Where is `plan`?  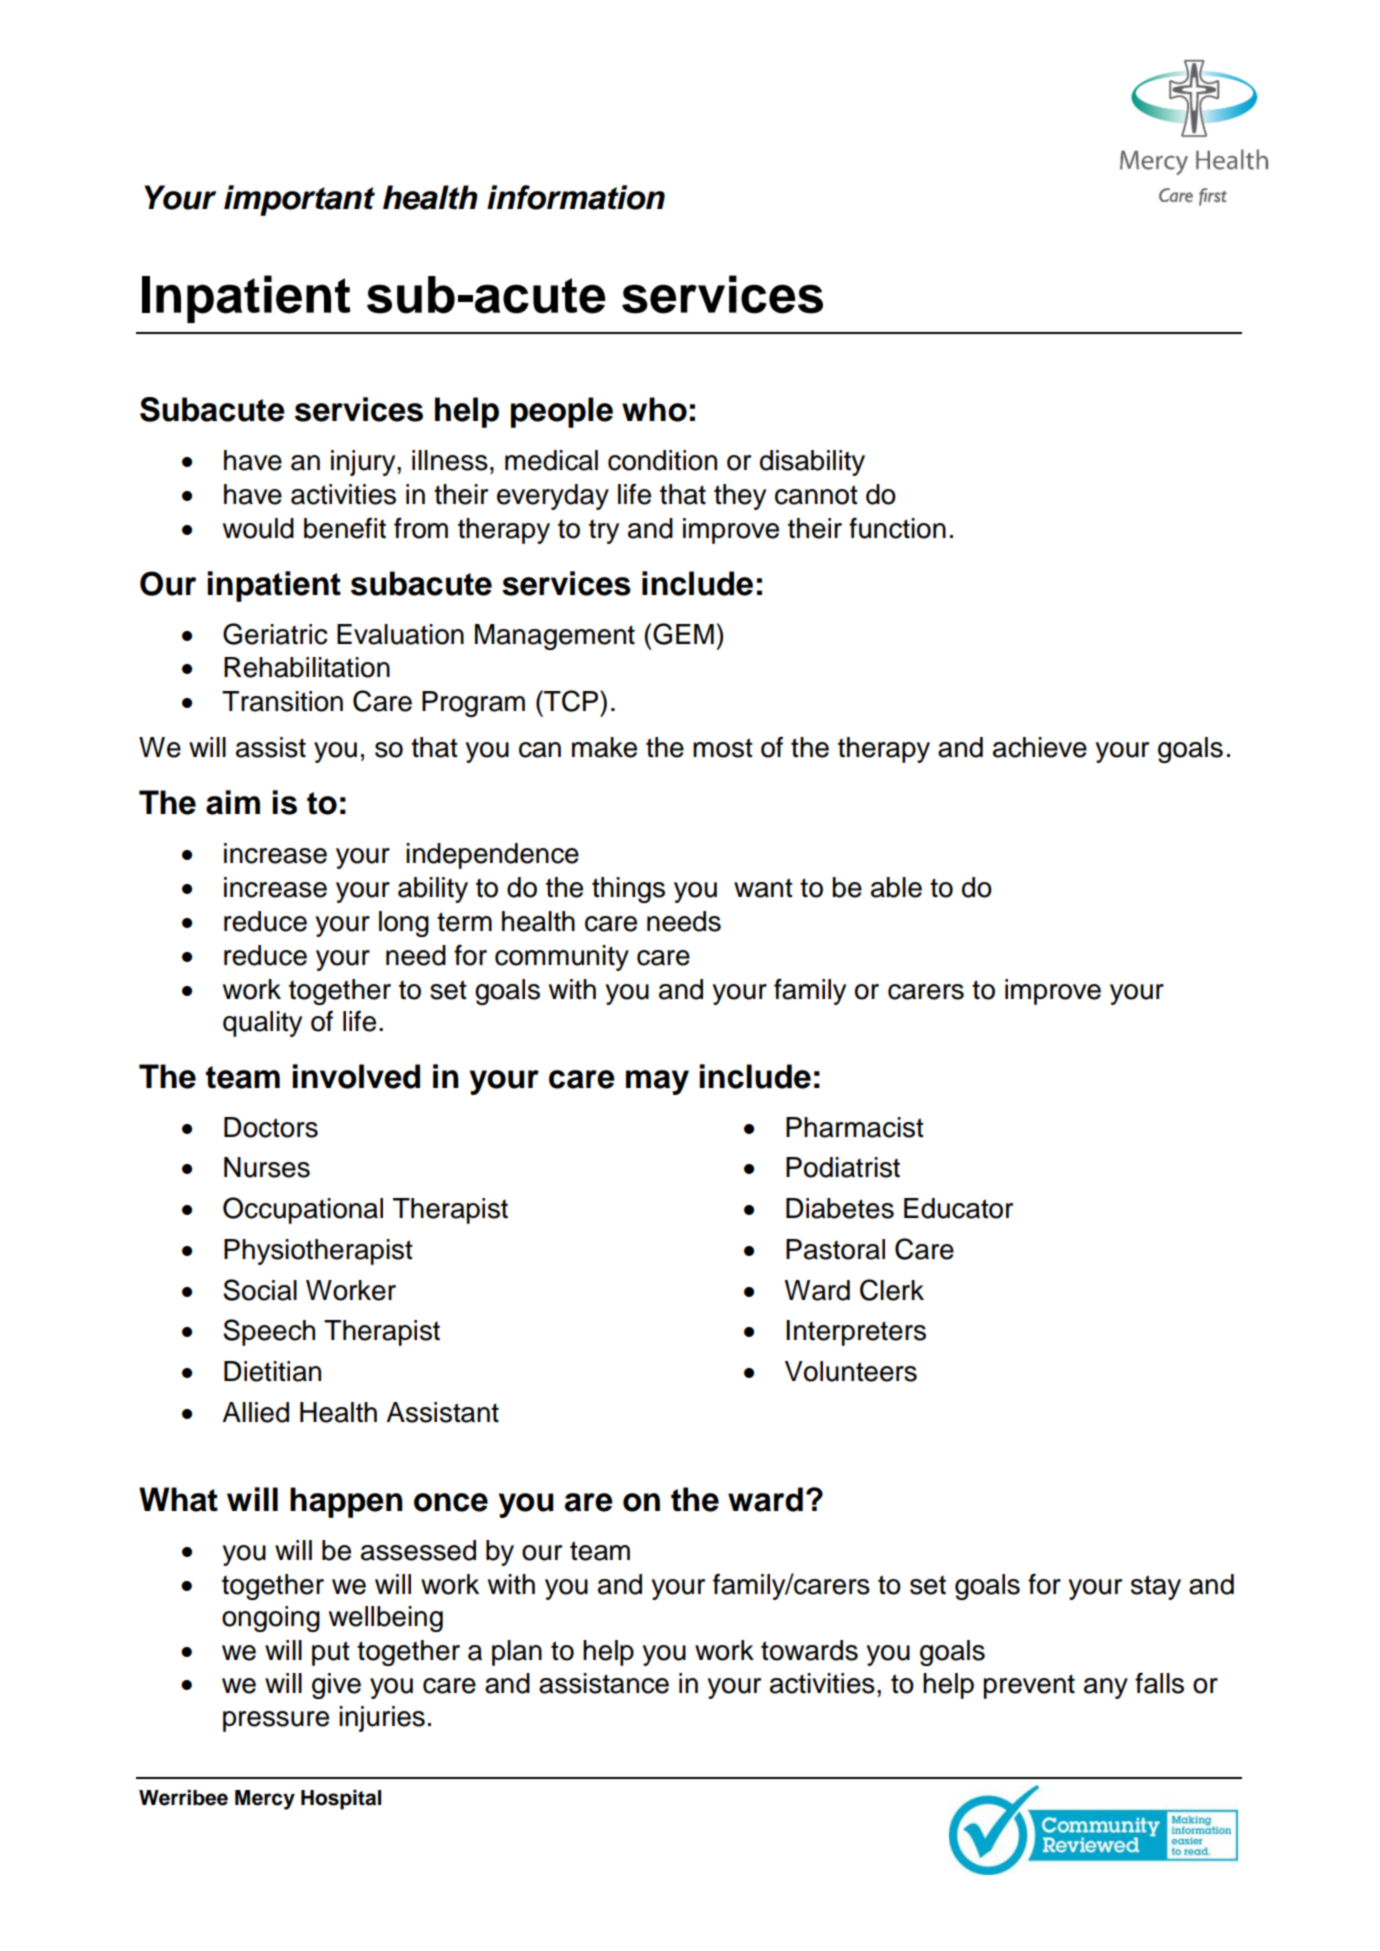 plan is located at coordinates (517, 1653).
